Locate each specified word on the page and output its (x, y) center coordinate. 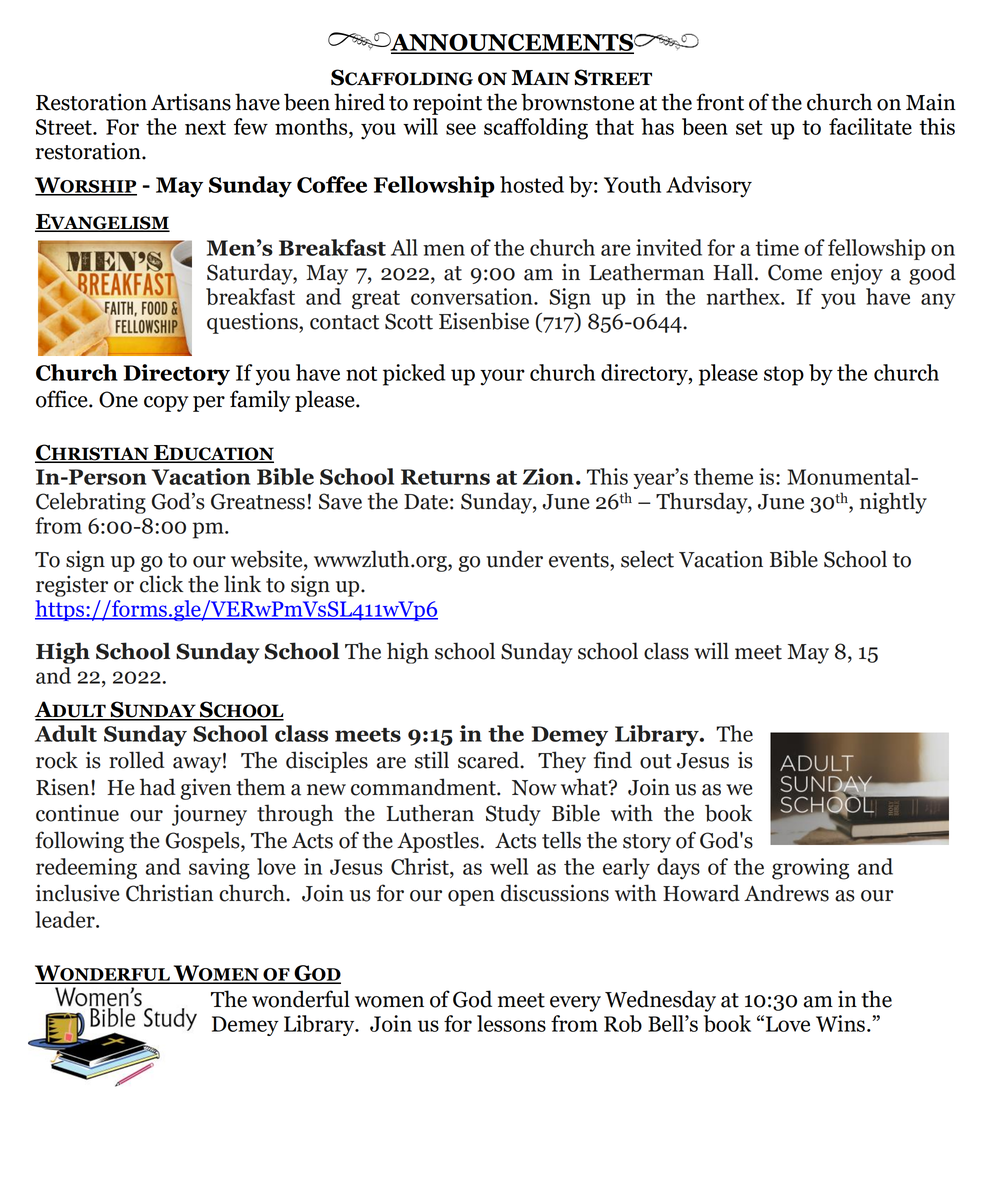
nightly (893, 503)
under (514, 559)
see (461, 129)
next (205, 127)
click (162, 584)
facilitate (870, 126)
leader (66, 919)
